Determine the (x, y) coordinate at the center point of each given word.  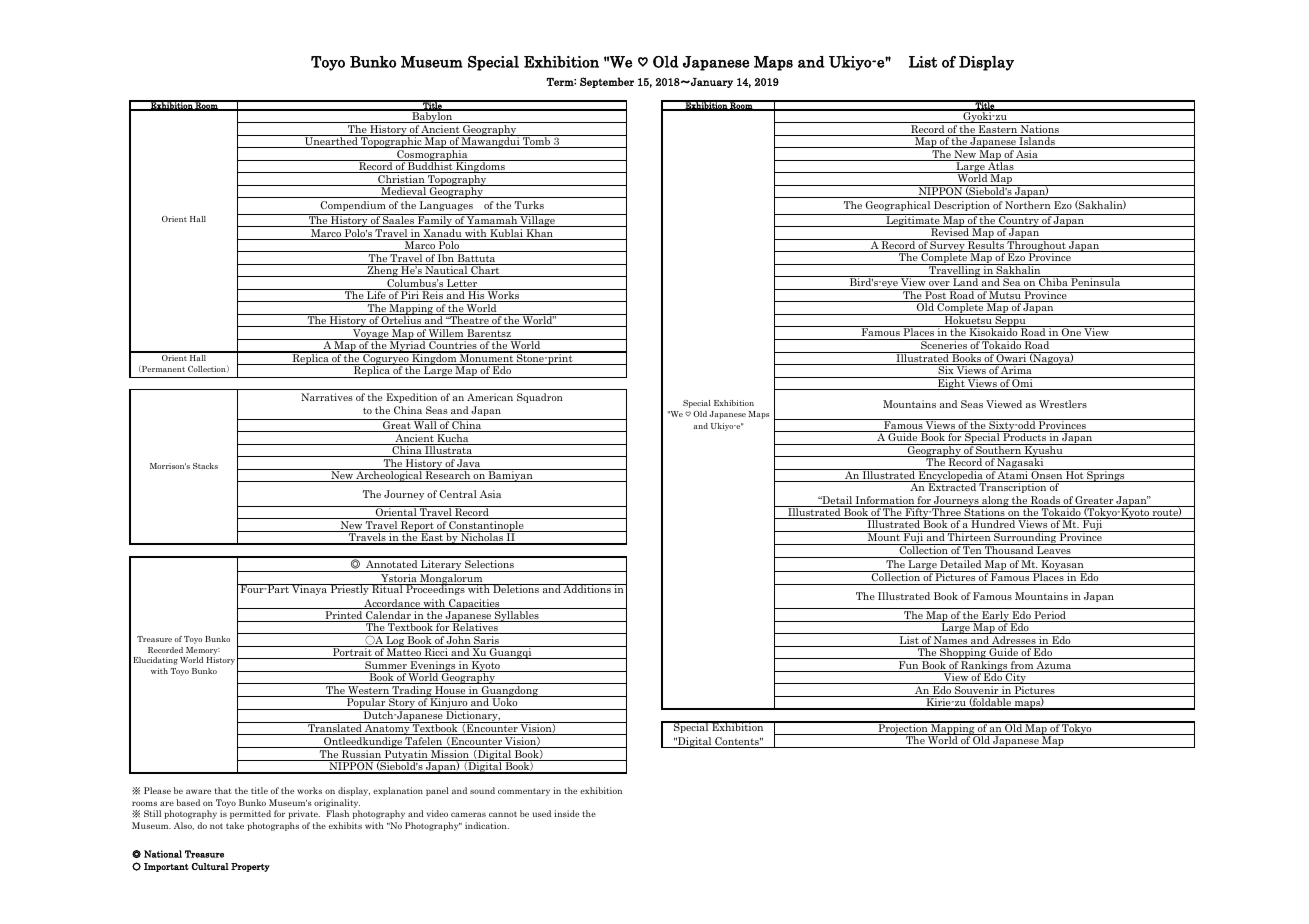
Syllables (517, 616)
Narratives (327, 397)
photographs (273, 826)
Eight (951, 383)
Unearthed (331, 142)
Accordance (392, 604)
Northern (1028, 205)
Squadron (540, 398)
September (607, 82)
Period (1050, 616)
